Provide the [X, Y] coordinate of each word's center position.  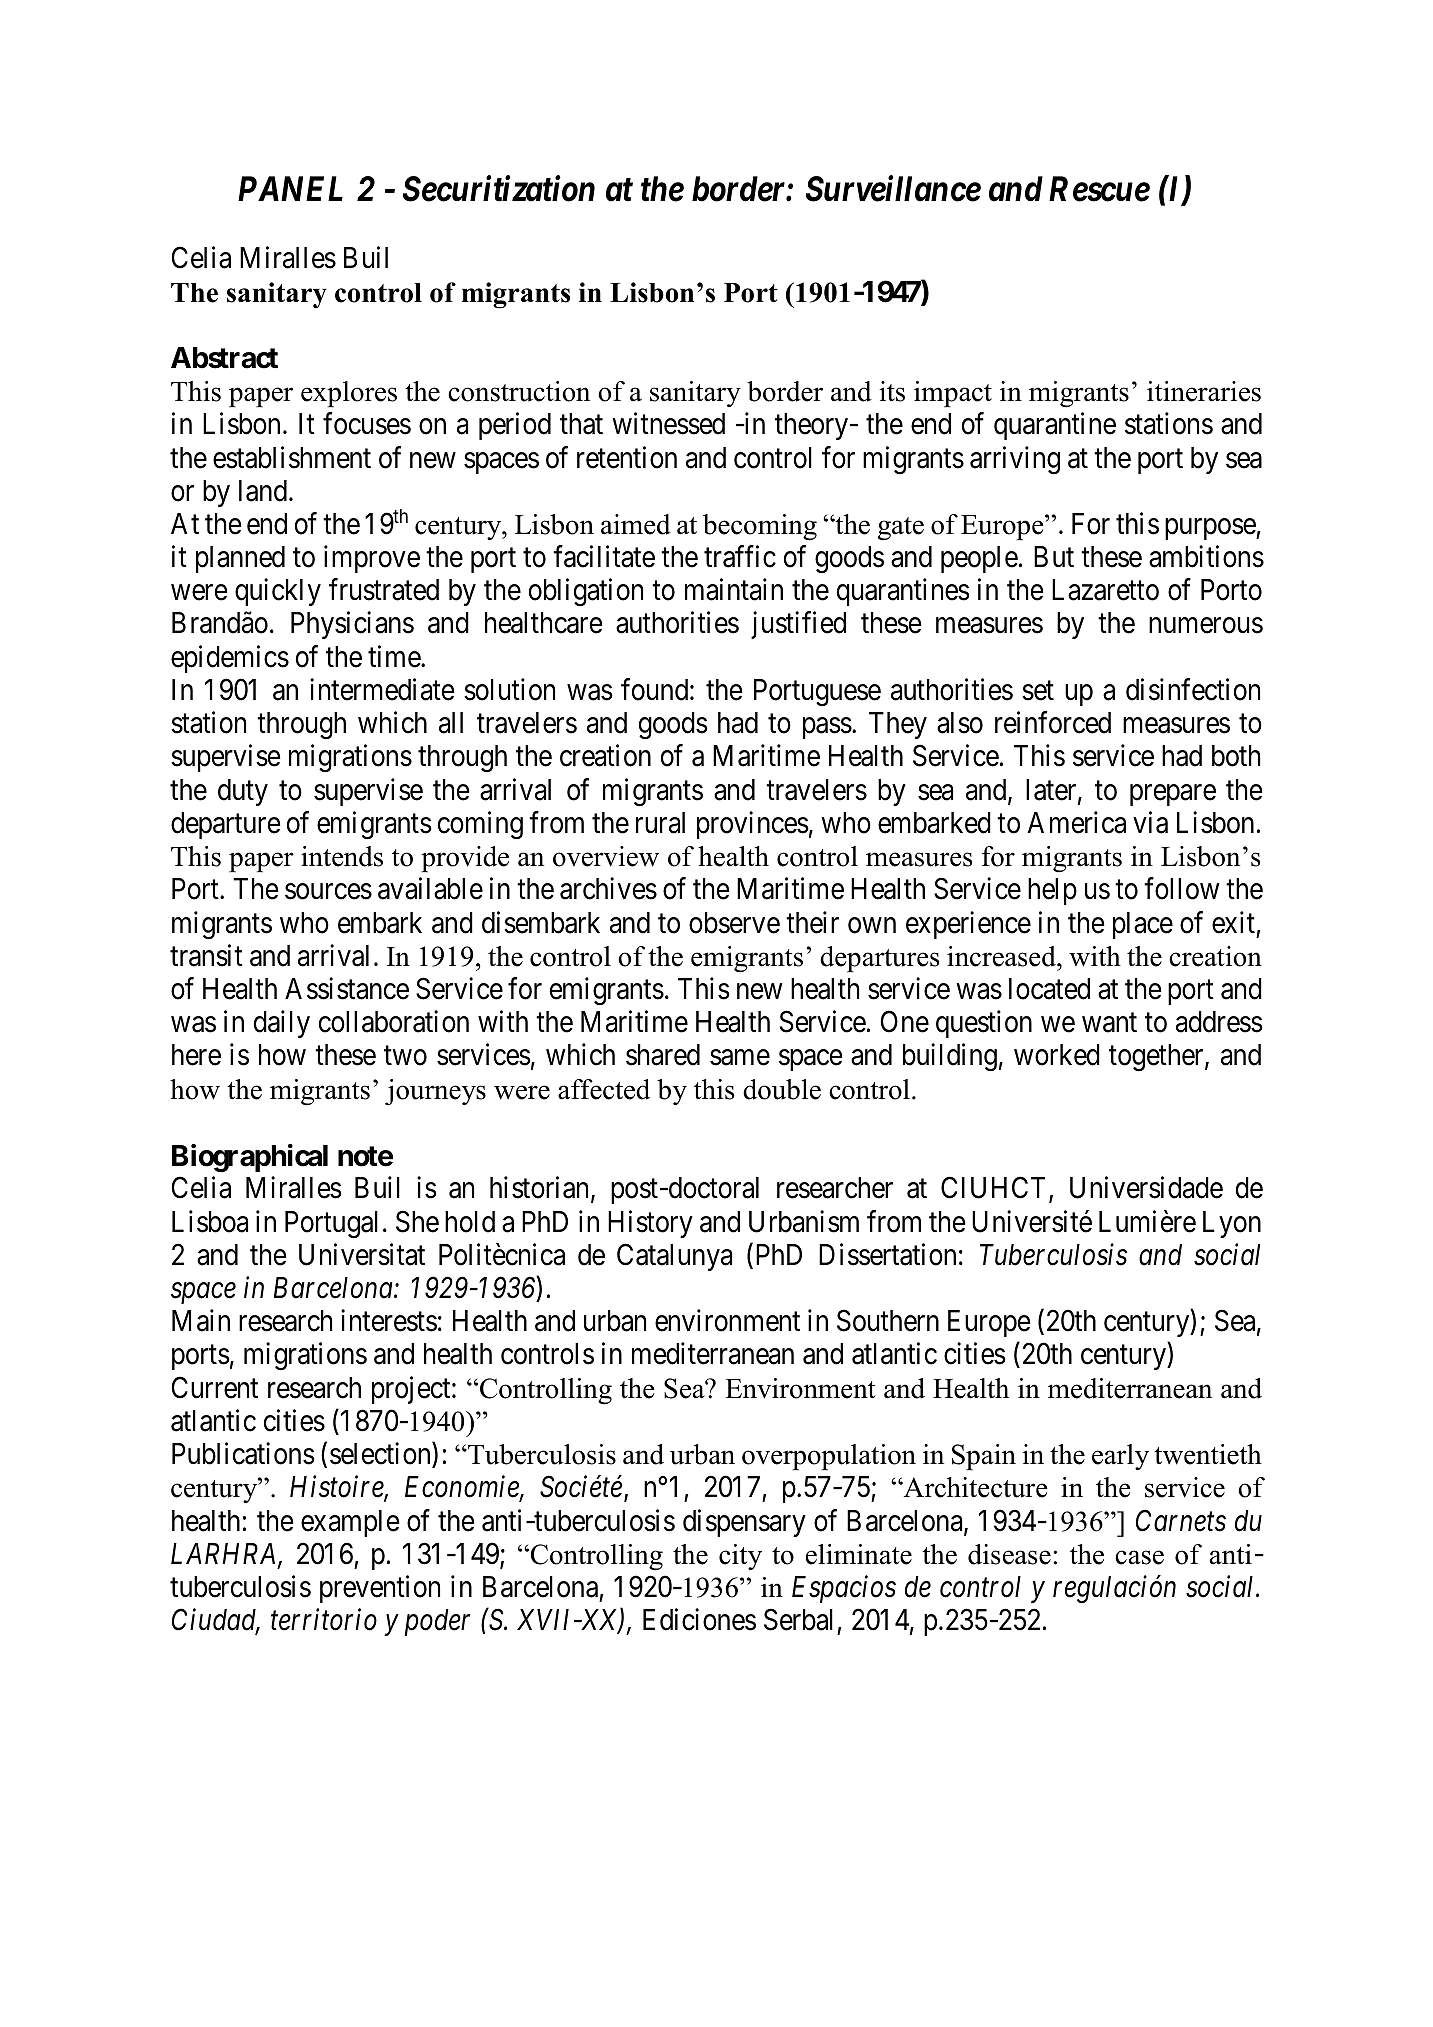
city [740, 1557]
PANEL [290, 188]
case [1139, 1557]
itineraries [1204, 391]
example [350, 1523]
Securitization [499, 189]
